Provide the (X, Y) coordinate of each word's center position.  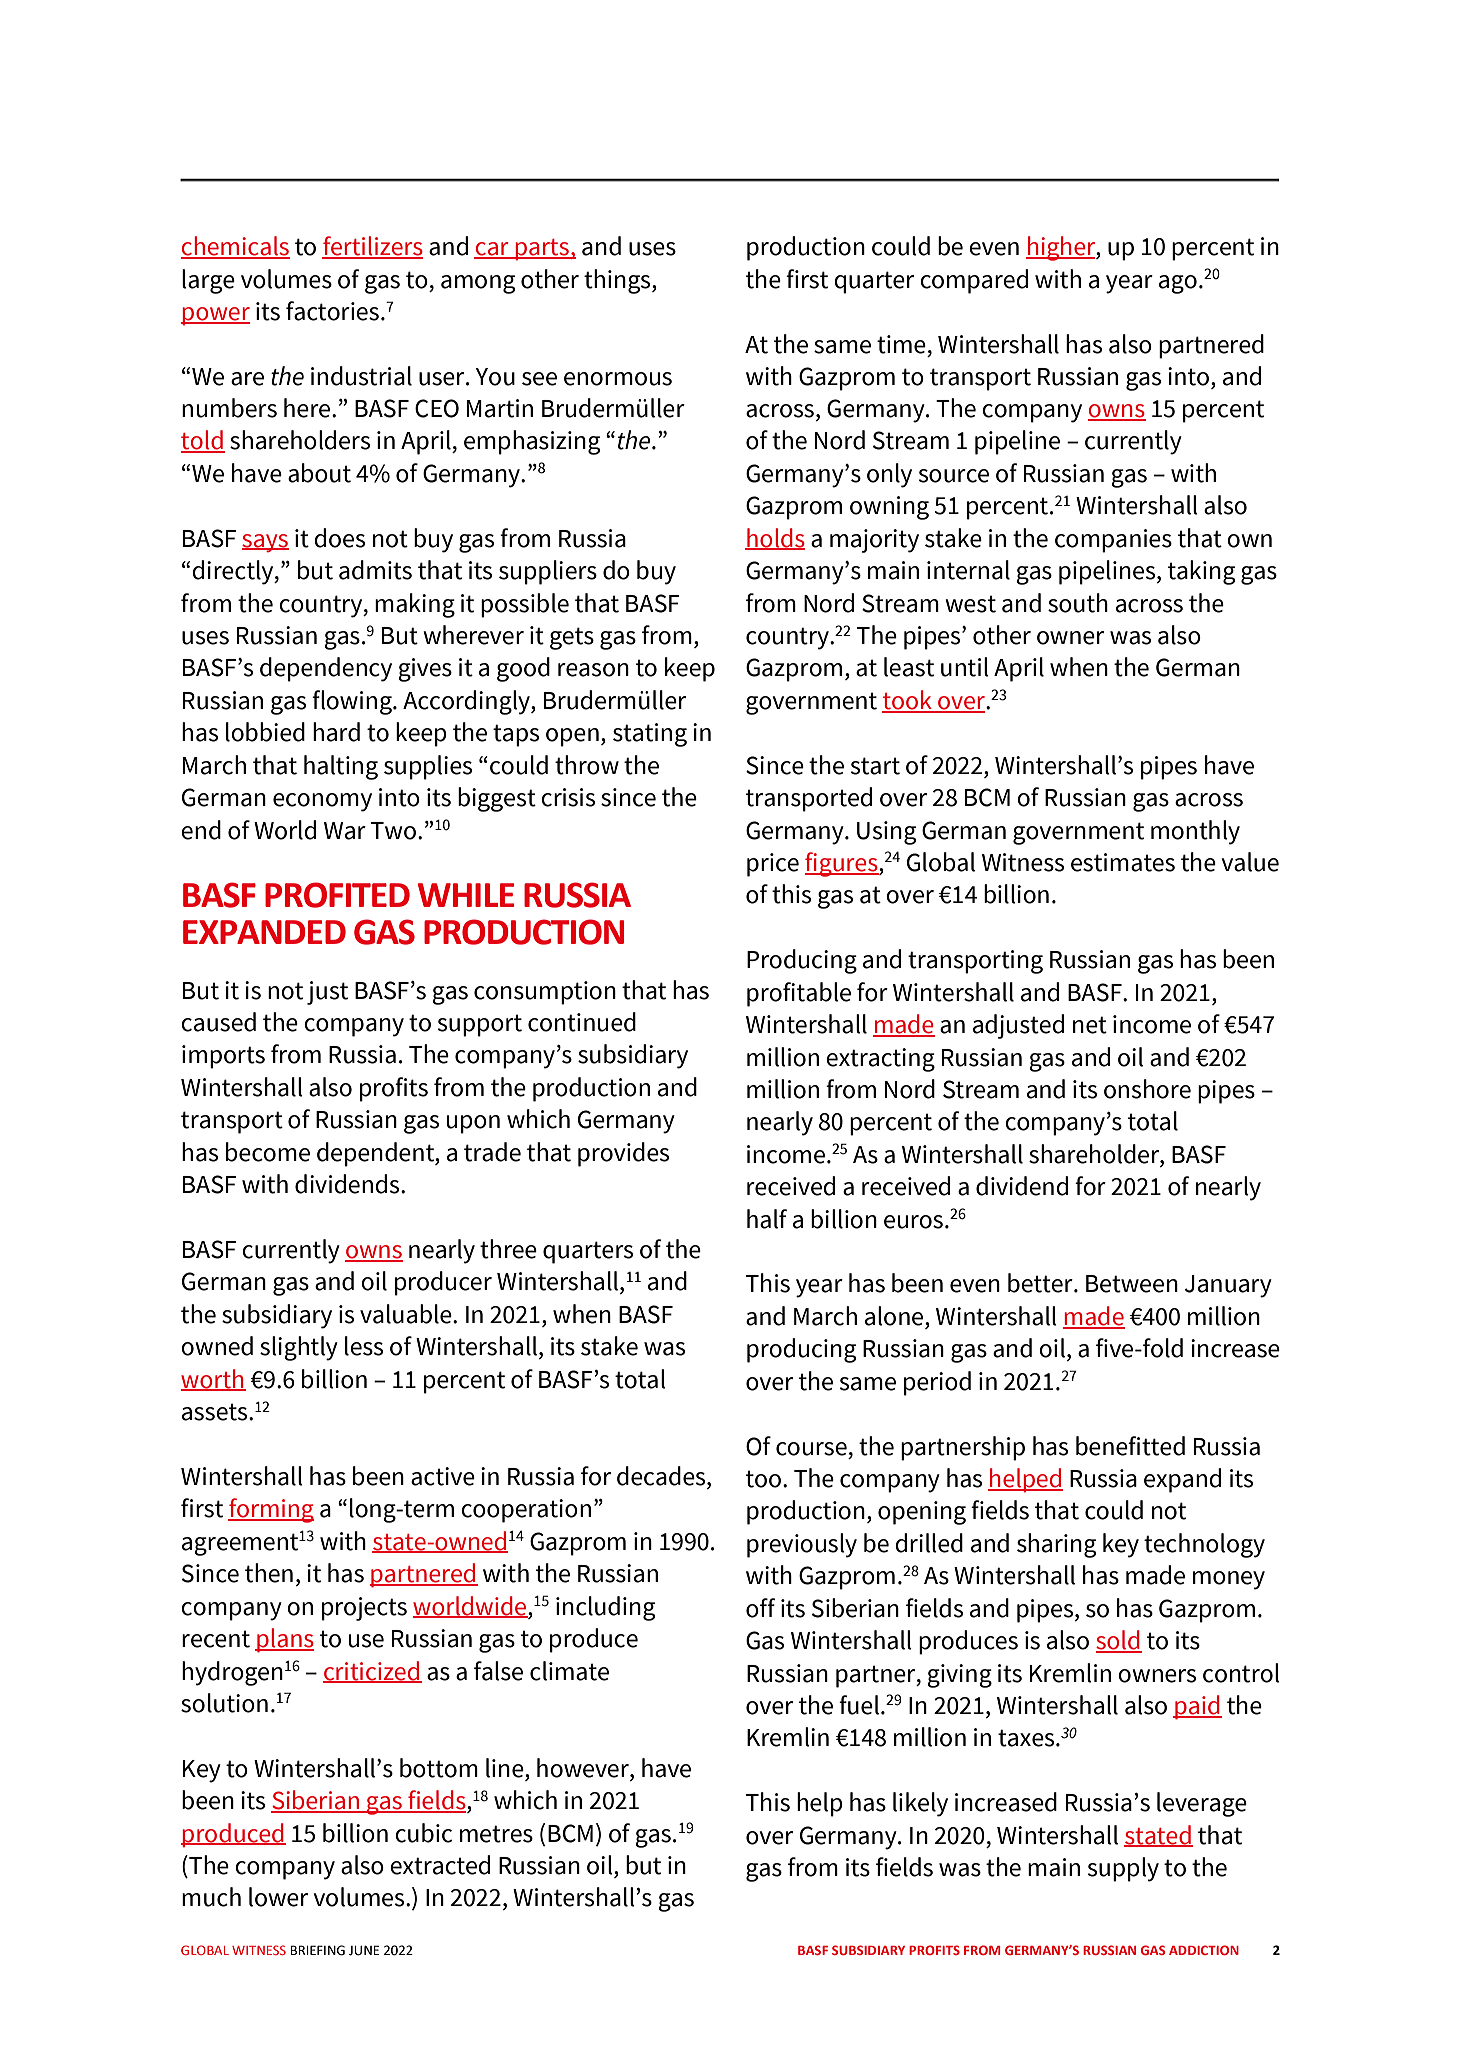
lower (278, 1897)
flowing (353, 702)
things (618, 281)
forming (271, 1510)
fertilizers (372, 247)
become (268, 1152)
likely (920, 1804)
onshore (1147, 1089)
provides (623, 1154)
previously (802, 1545)
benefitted (1130, 1446)
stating (650, 735)
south (1078, 603)
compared (974, 281)
